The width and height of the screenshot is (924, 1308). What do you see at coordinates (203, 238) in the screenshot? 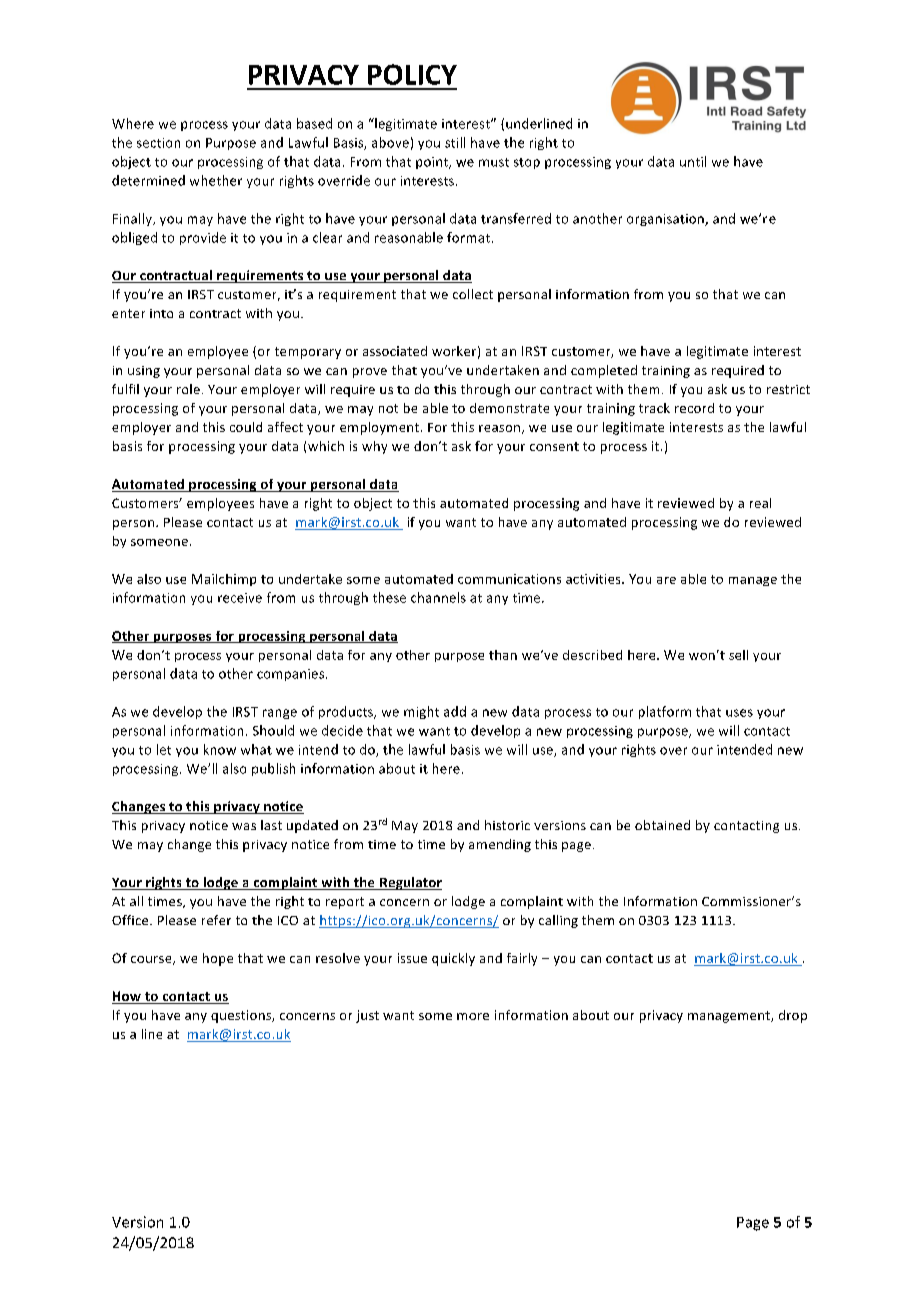
I see `provide` at bounding box center [203, 238].
